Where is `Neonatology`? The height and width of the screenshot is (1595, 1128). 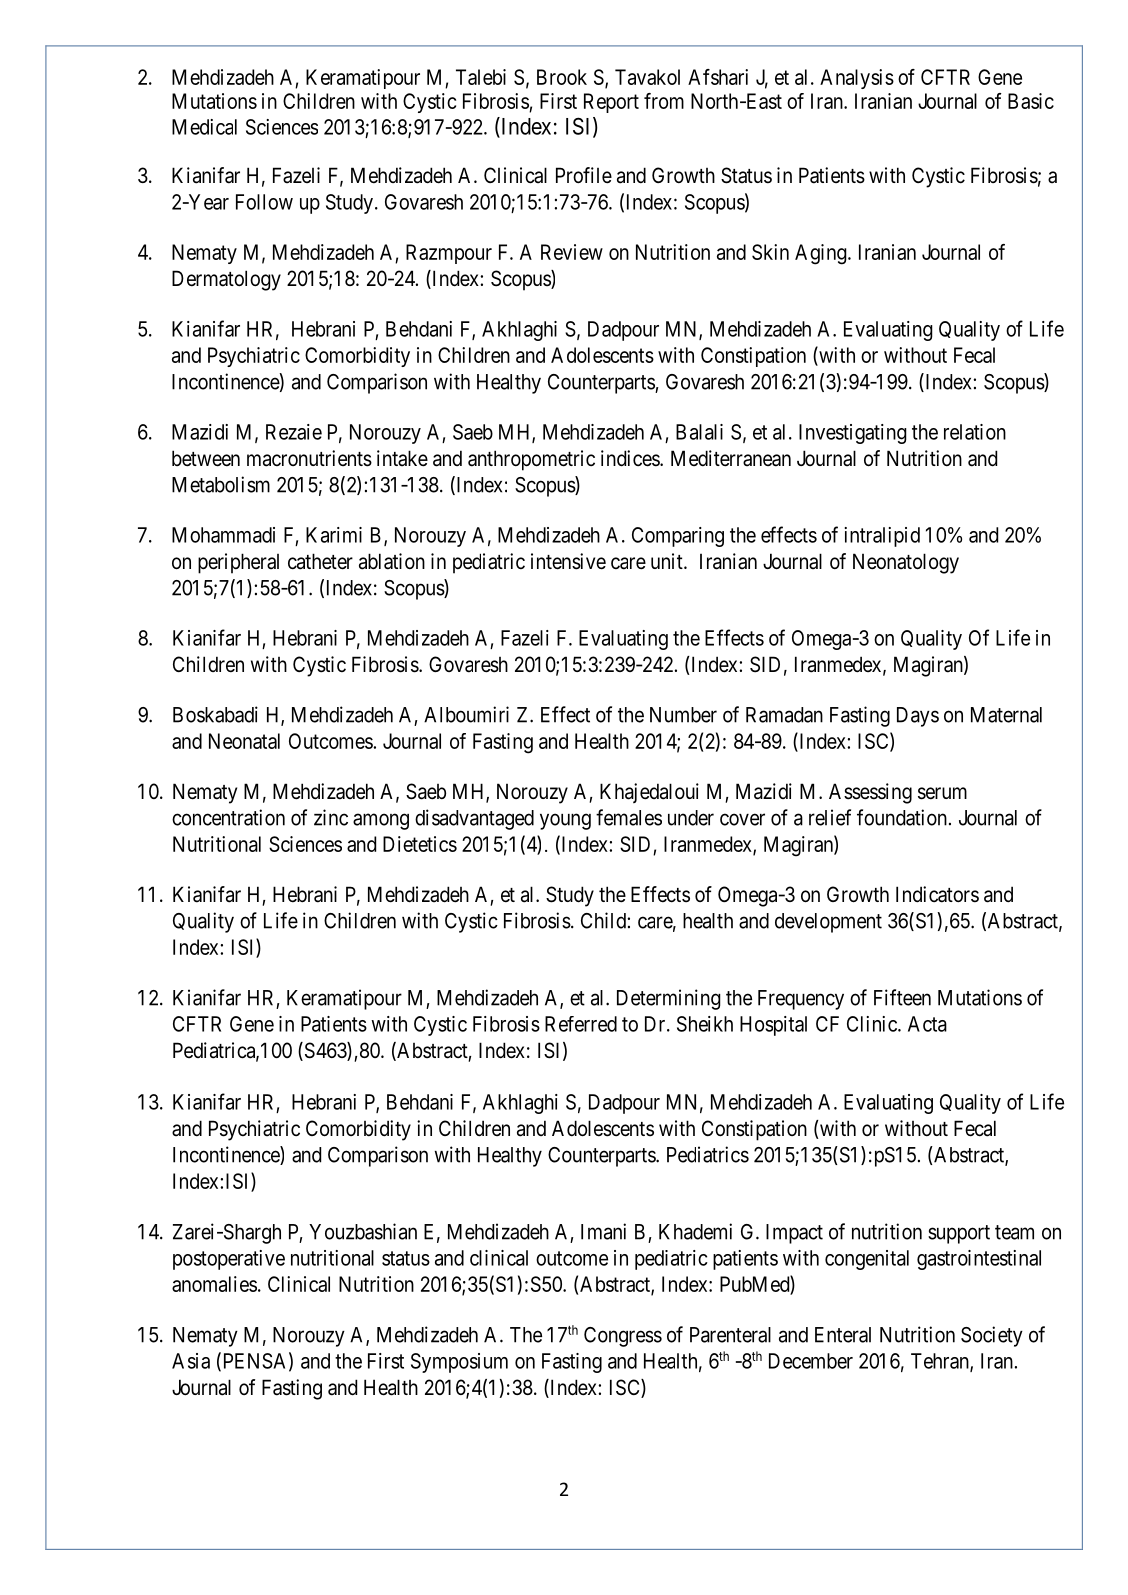 Neonatology is located at coordinates (906, 563).
